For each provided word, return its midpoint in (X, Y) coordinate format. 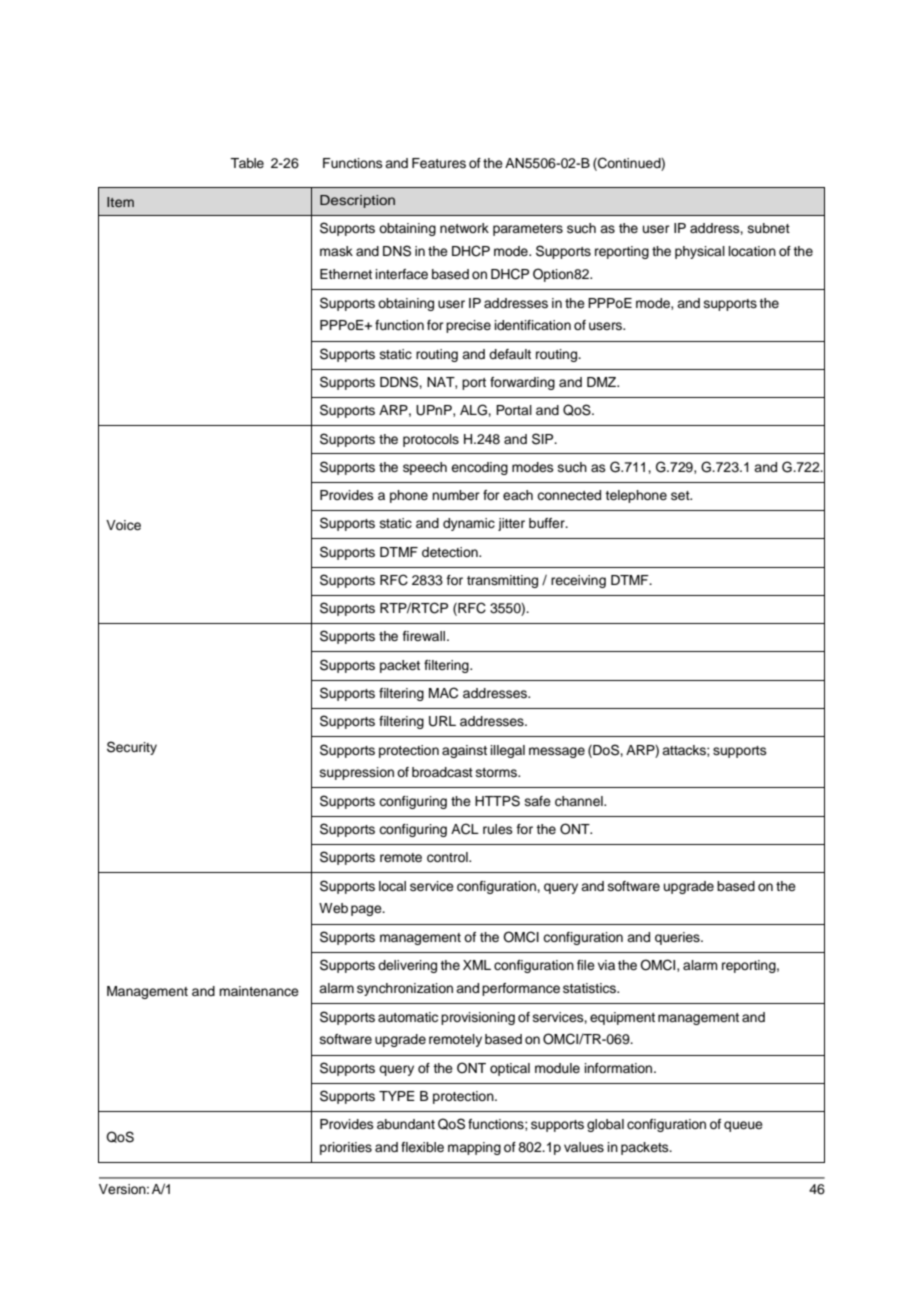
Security (132, 748)
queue (743, 1126)
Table (247, 163)
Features (439, 163)
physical (700, 252)
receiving (578, 581)
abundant (406, 1124)
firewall (424, 636)
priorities (346, 1148)
